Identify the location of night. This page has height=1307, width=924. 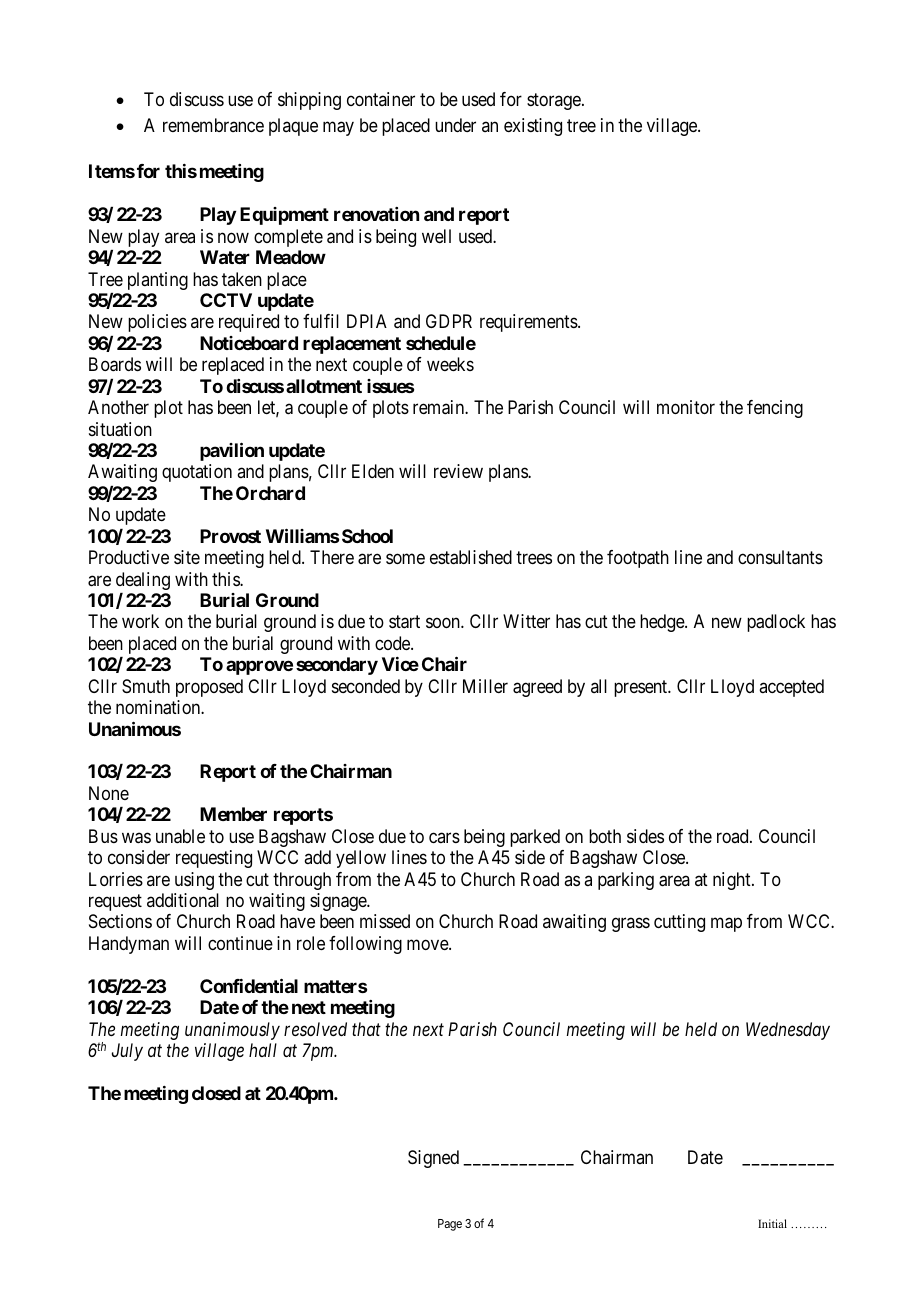
(733, 881).
